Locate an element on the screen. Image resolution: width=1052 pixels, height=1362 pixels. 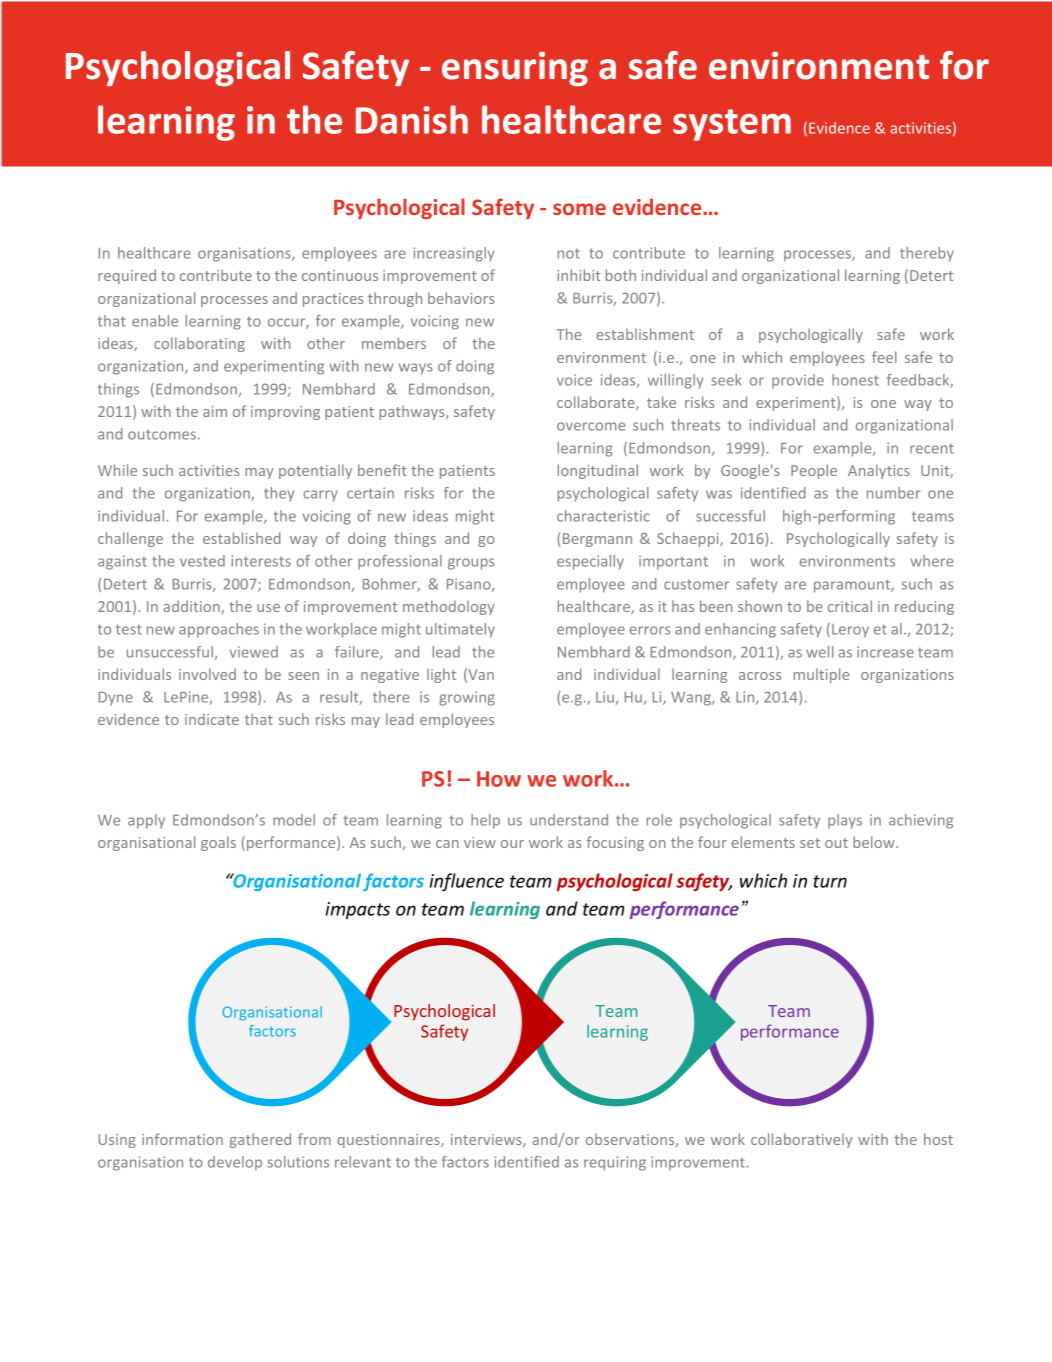
approaches is located at coordinates (219, 630).
